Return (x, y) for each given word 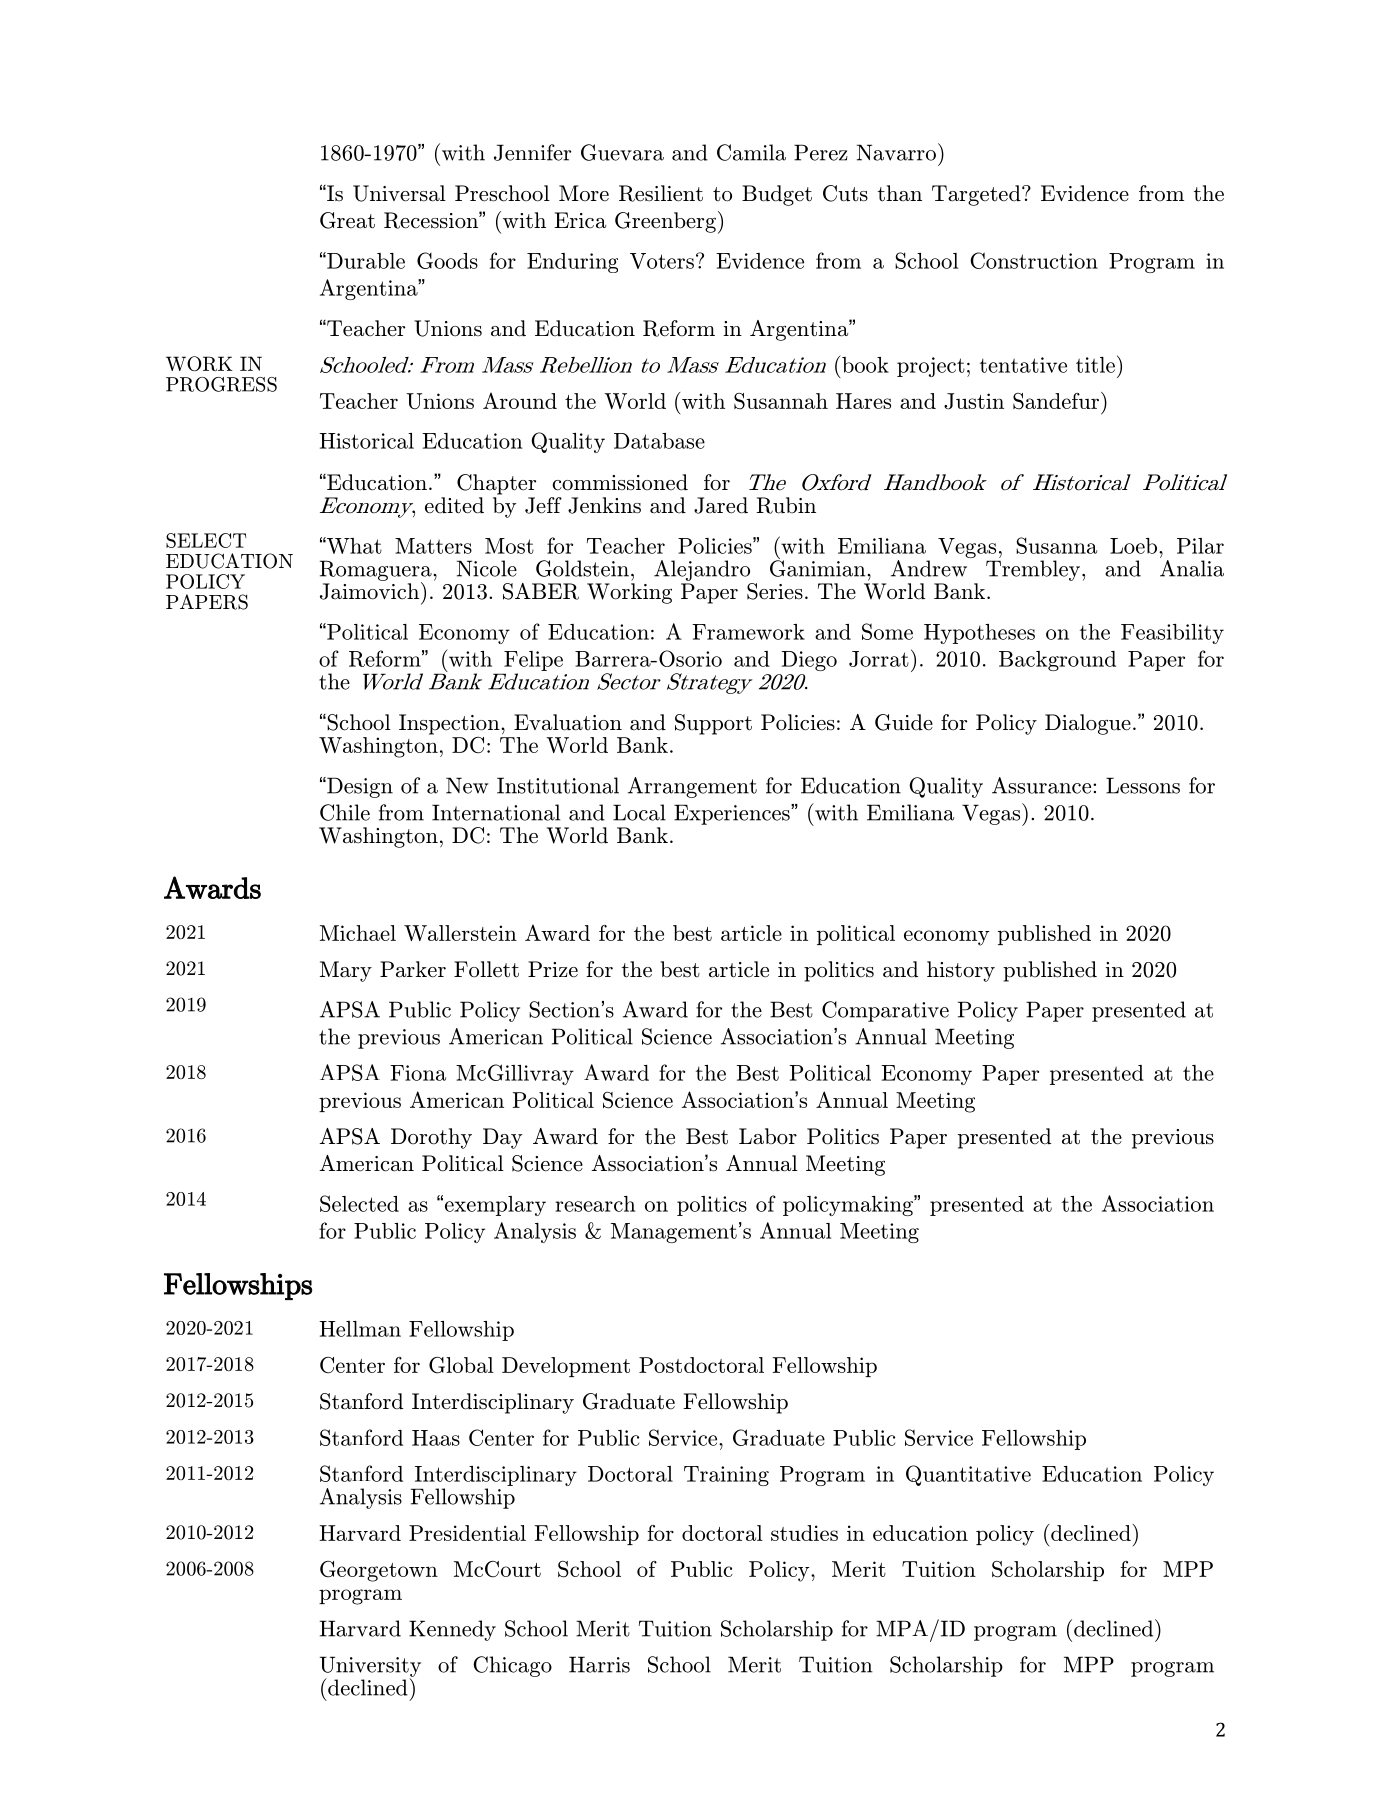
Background (1057, 661)
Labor (768, 1136)
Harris (599, 1664)
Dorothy (431, 1138)
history (961, 971)
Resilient (661, 193)
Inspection (450, 724)
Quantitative (968, 1475)
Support (713, 724)
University (370, 1667)
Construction (1034, 260)
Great (347, 220)
